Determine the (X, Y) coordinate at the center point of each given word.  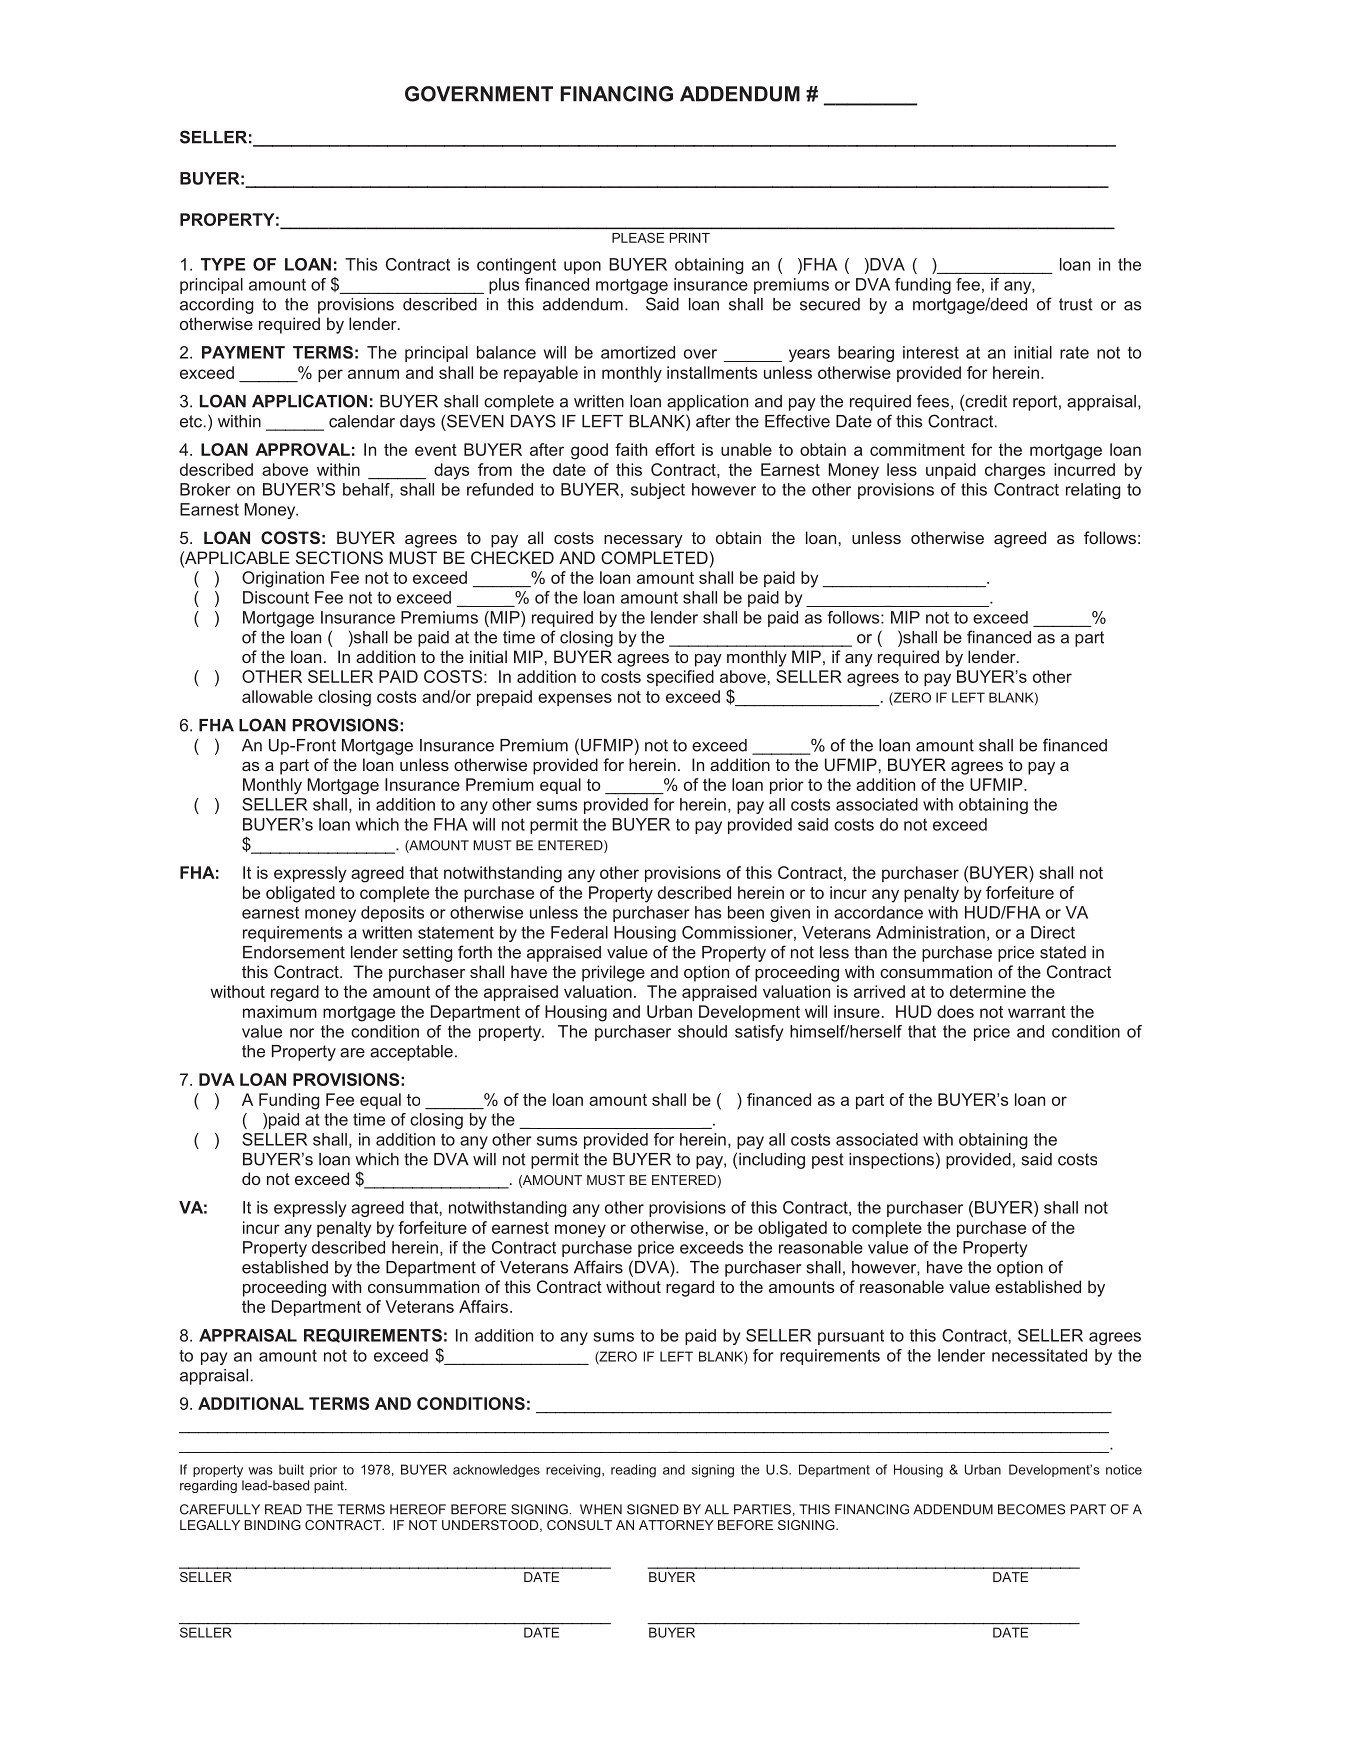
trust (1076, 304)
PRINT (690, 238)
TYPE (223, 264)
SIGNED (653, 1509)
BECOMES (1031, 1509)
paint (330, 1486)
